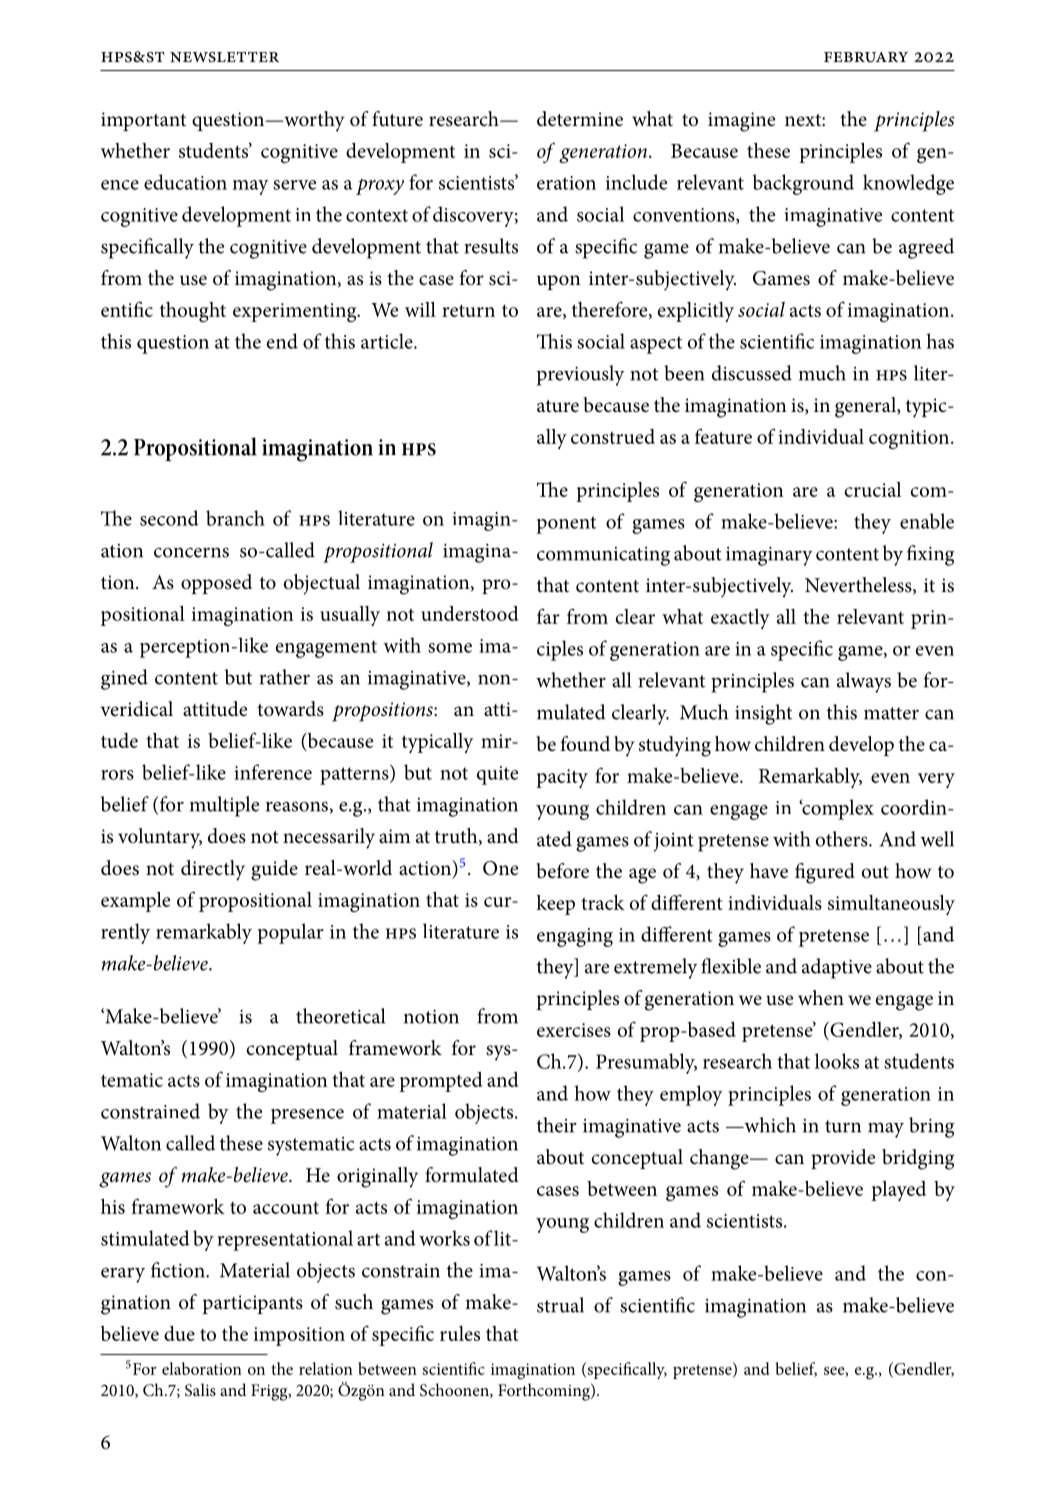 This page has width=1055, height=1492. Describe the element at coordinates (574, 1030) in the page. I see `exercises` at that location.
